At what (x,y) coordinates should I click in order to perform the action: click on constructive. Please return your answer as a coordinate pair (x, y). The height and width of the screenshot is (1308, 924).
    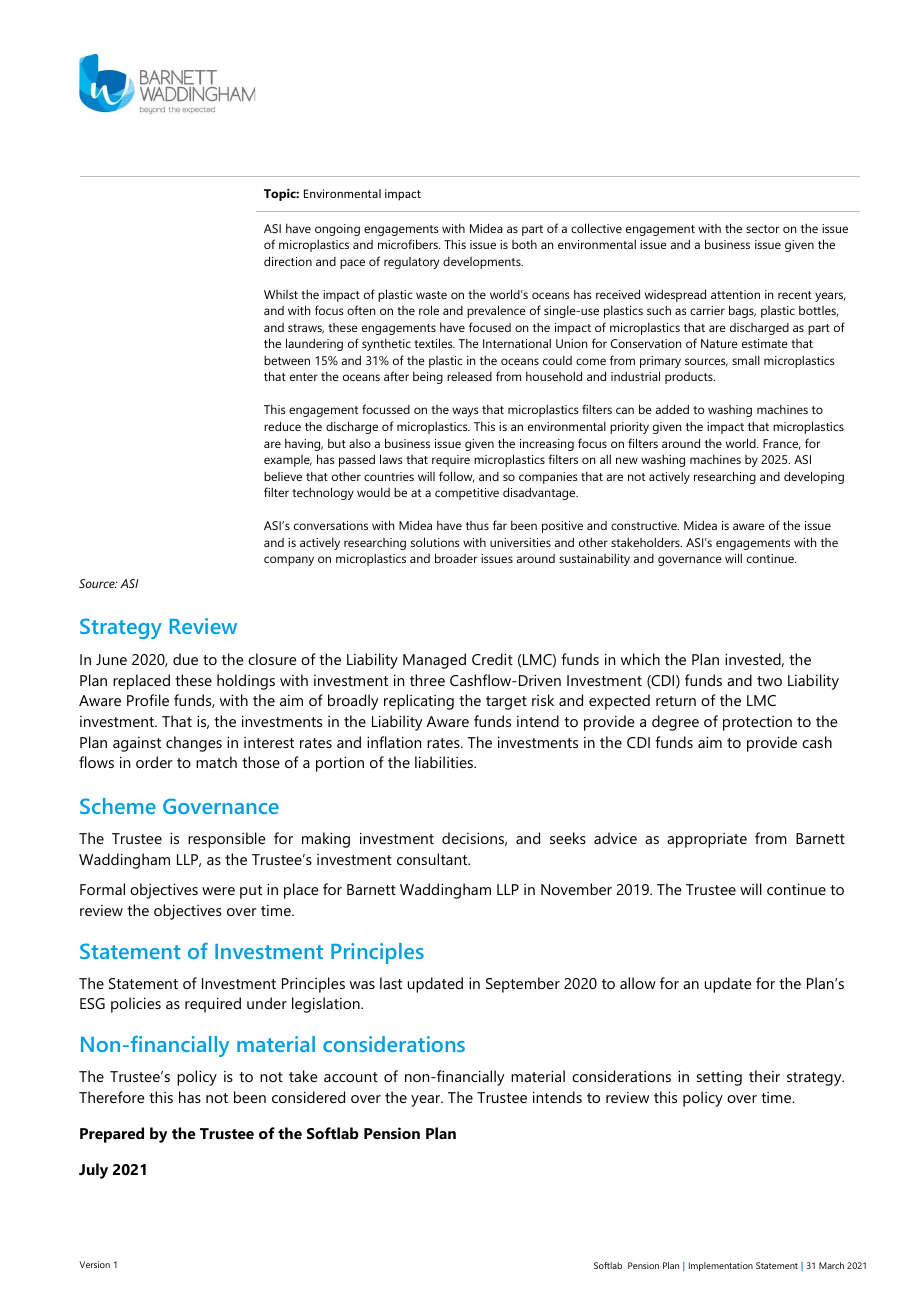
    Looking at the image, I should click on (645, 525).
